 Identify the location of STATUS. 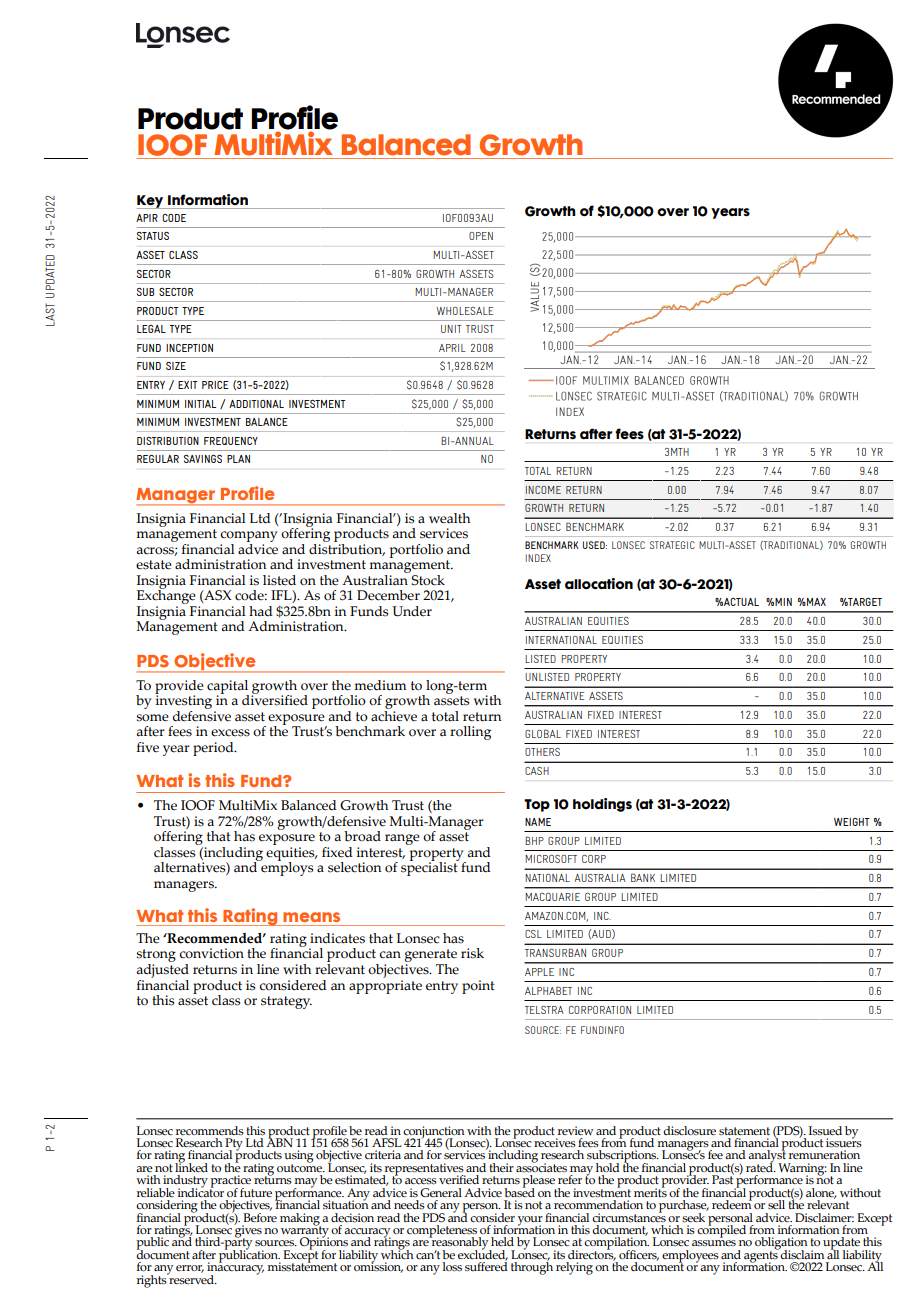
(153, 236).
